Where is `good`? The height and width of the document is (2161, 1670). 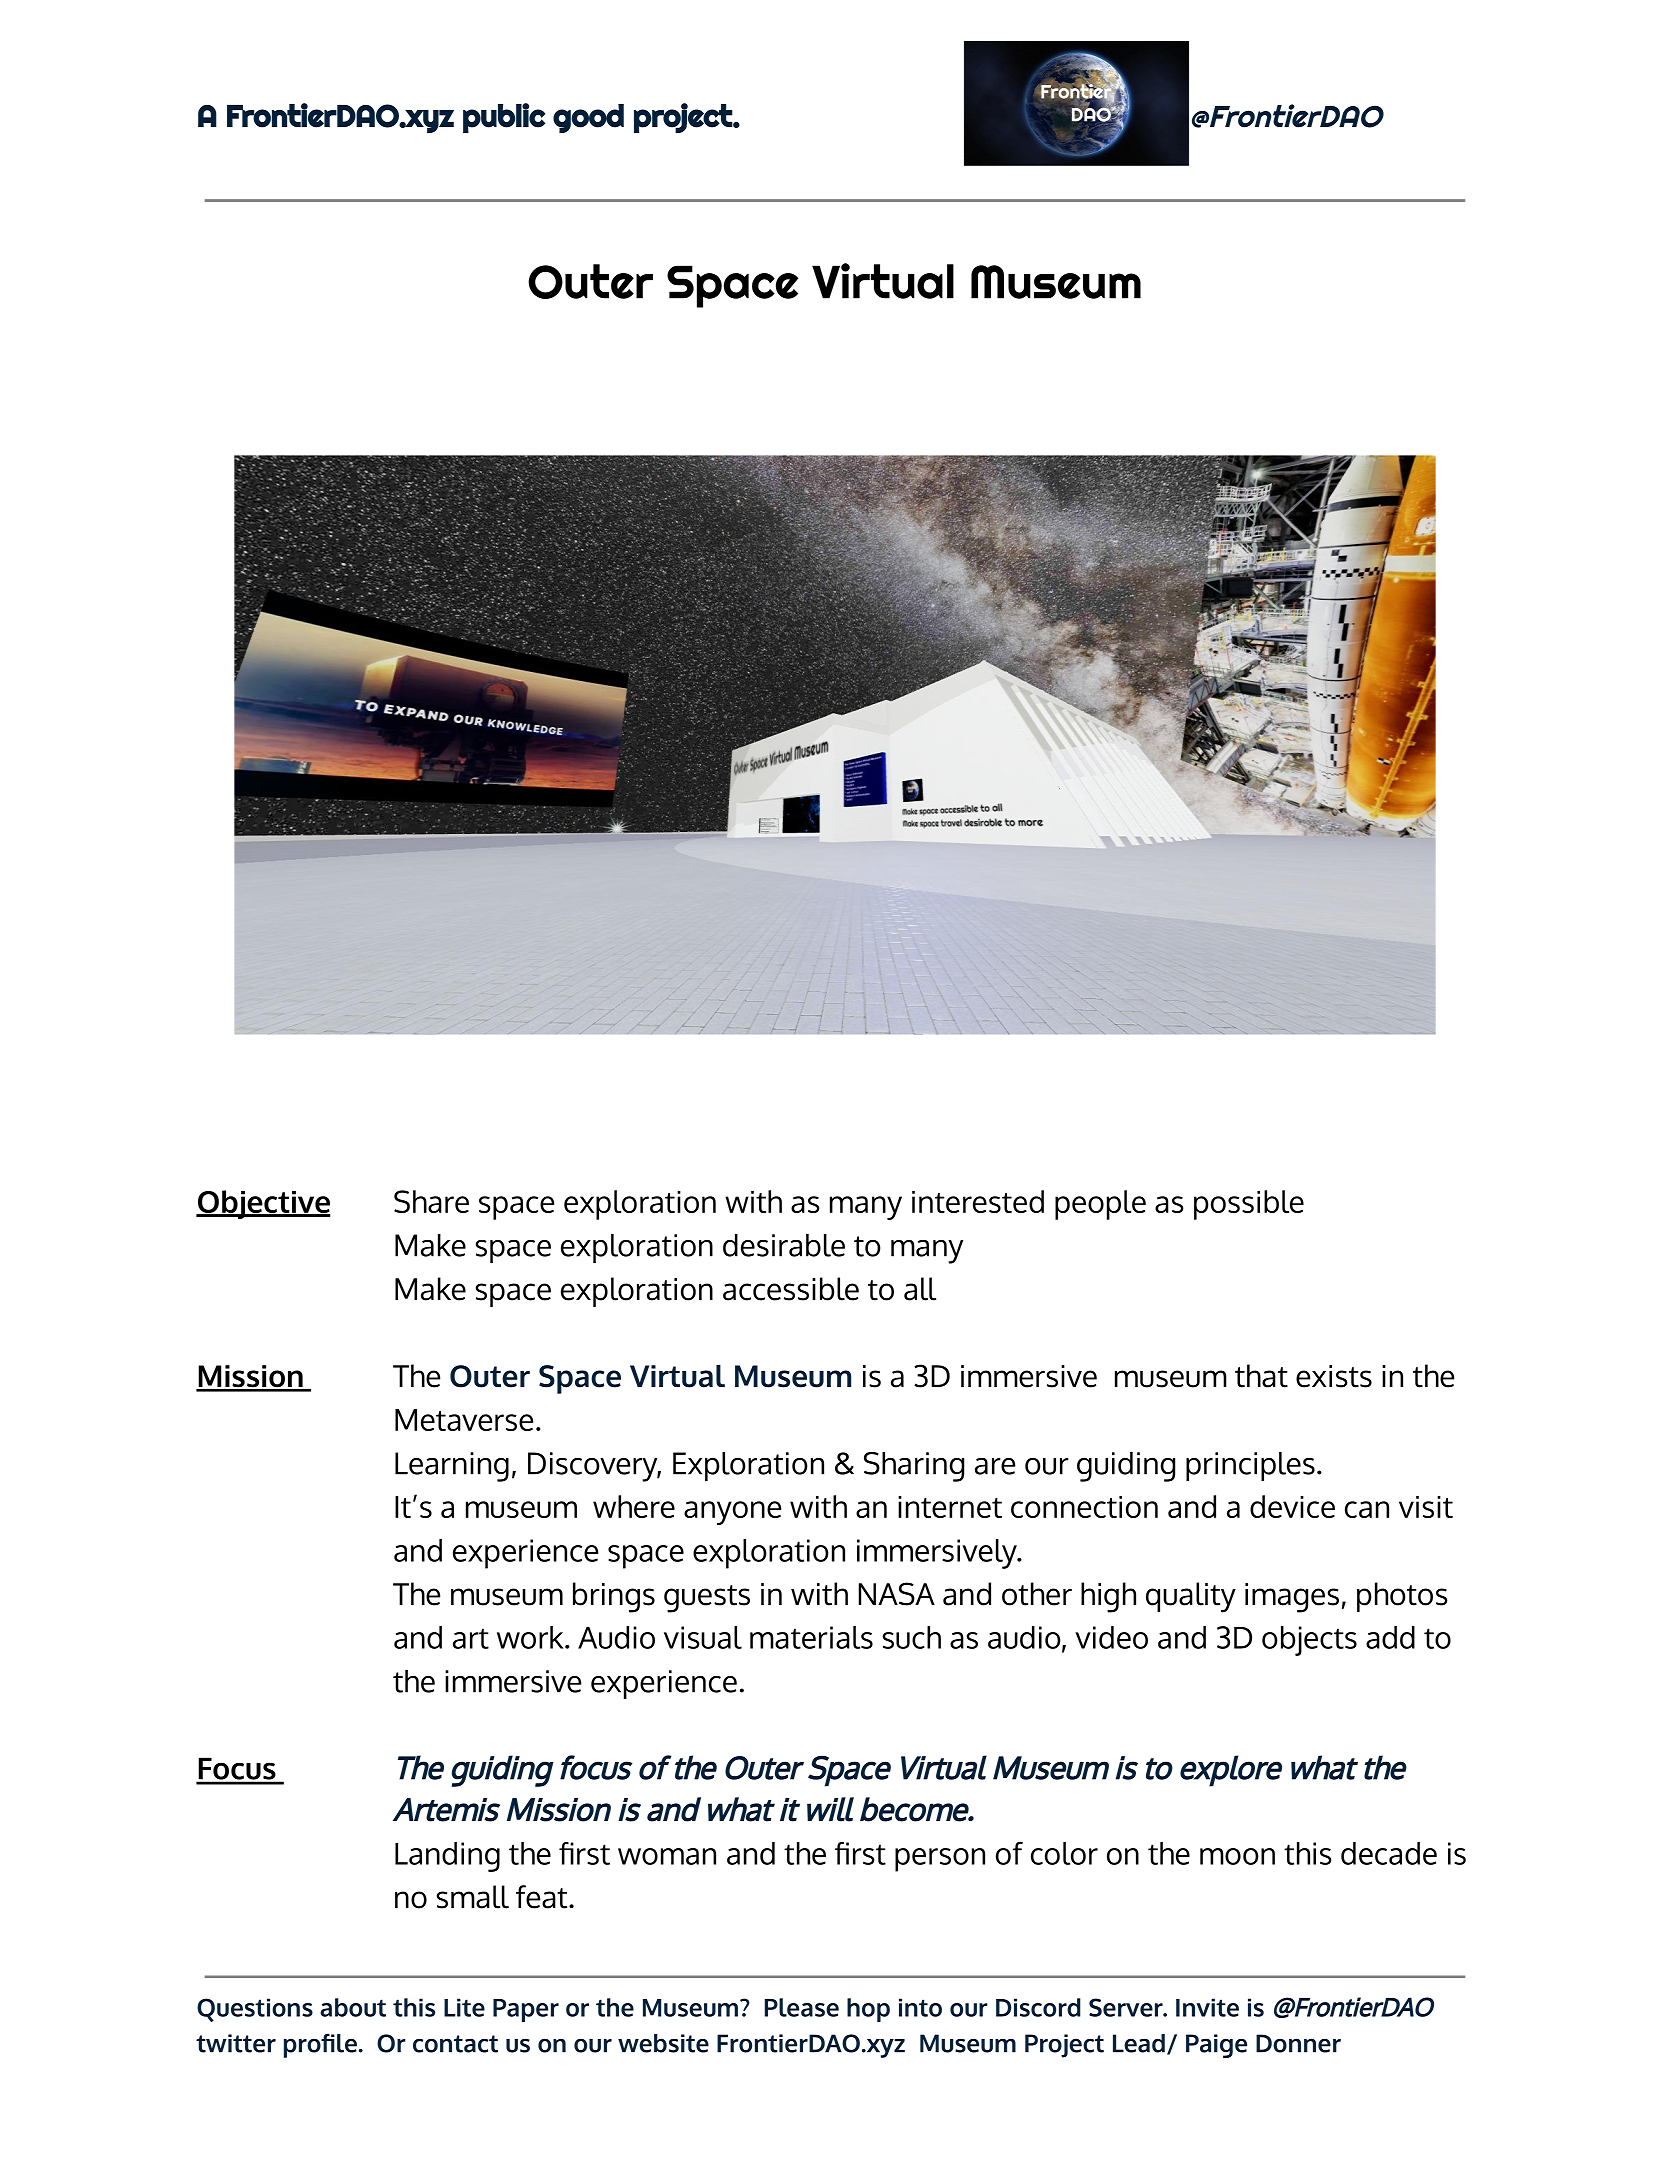 good is located at coordinates (588, 118).
